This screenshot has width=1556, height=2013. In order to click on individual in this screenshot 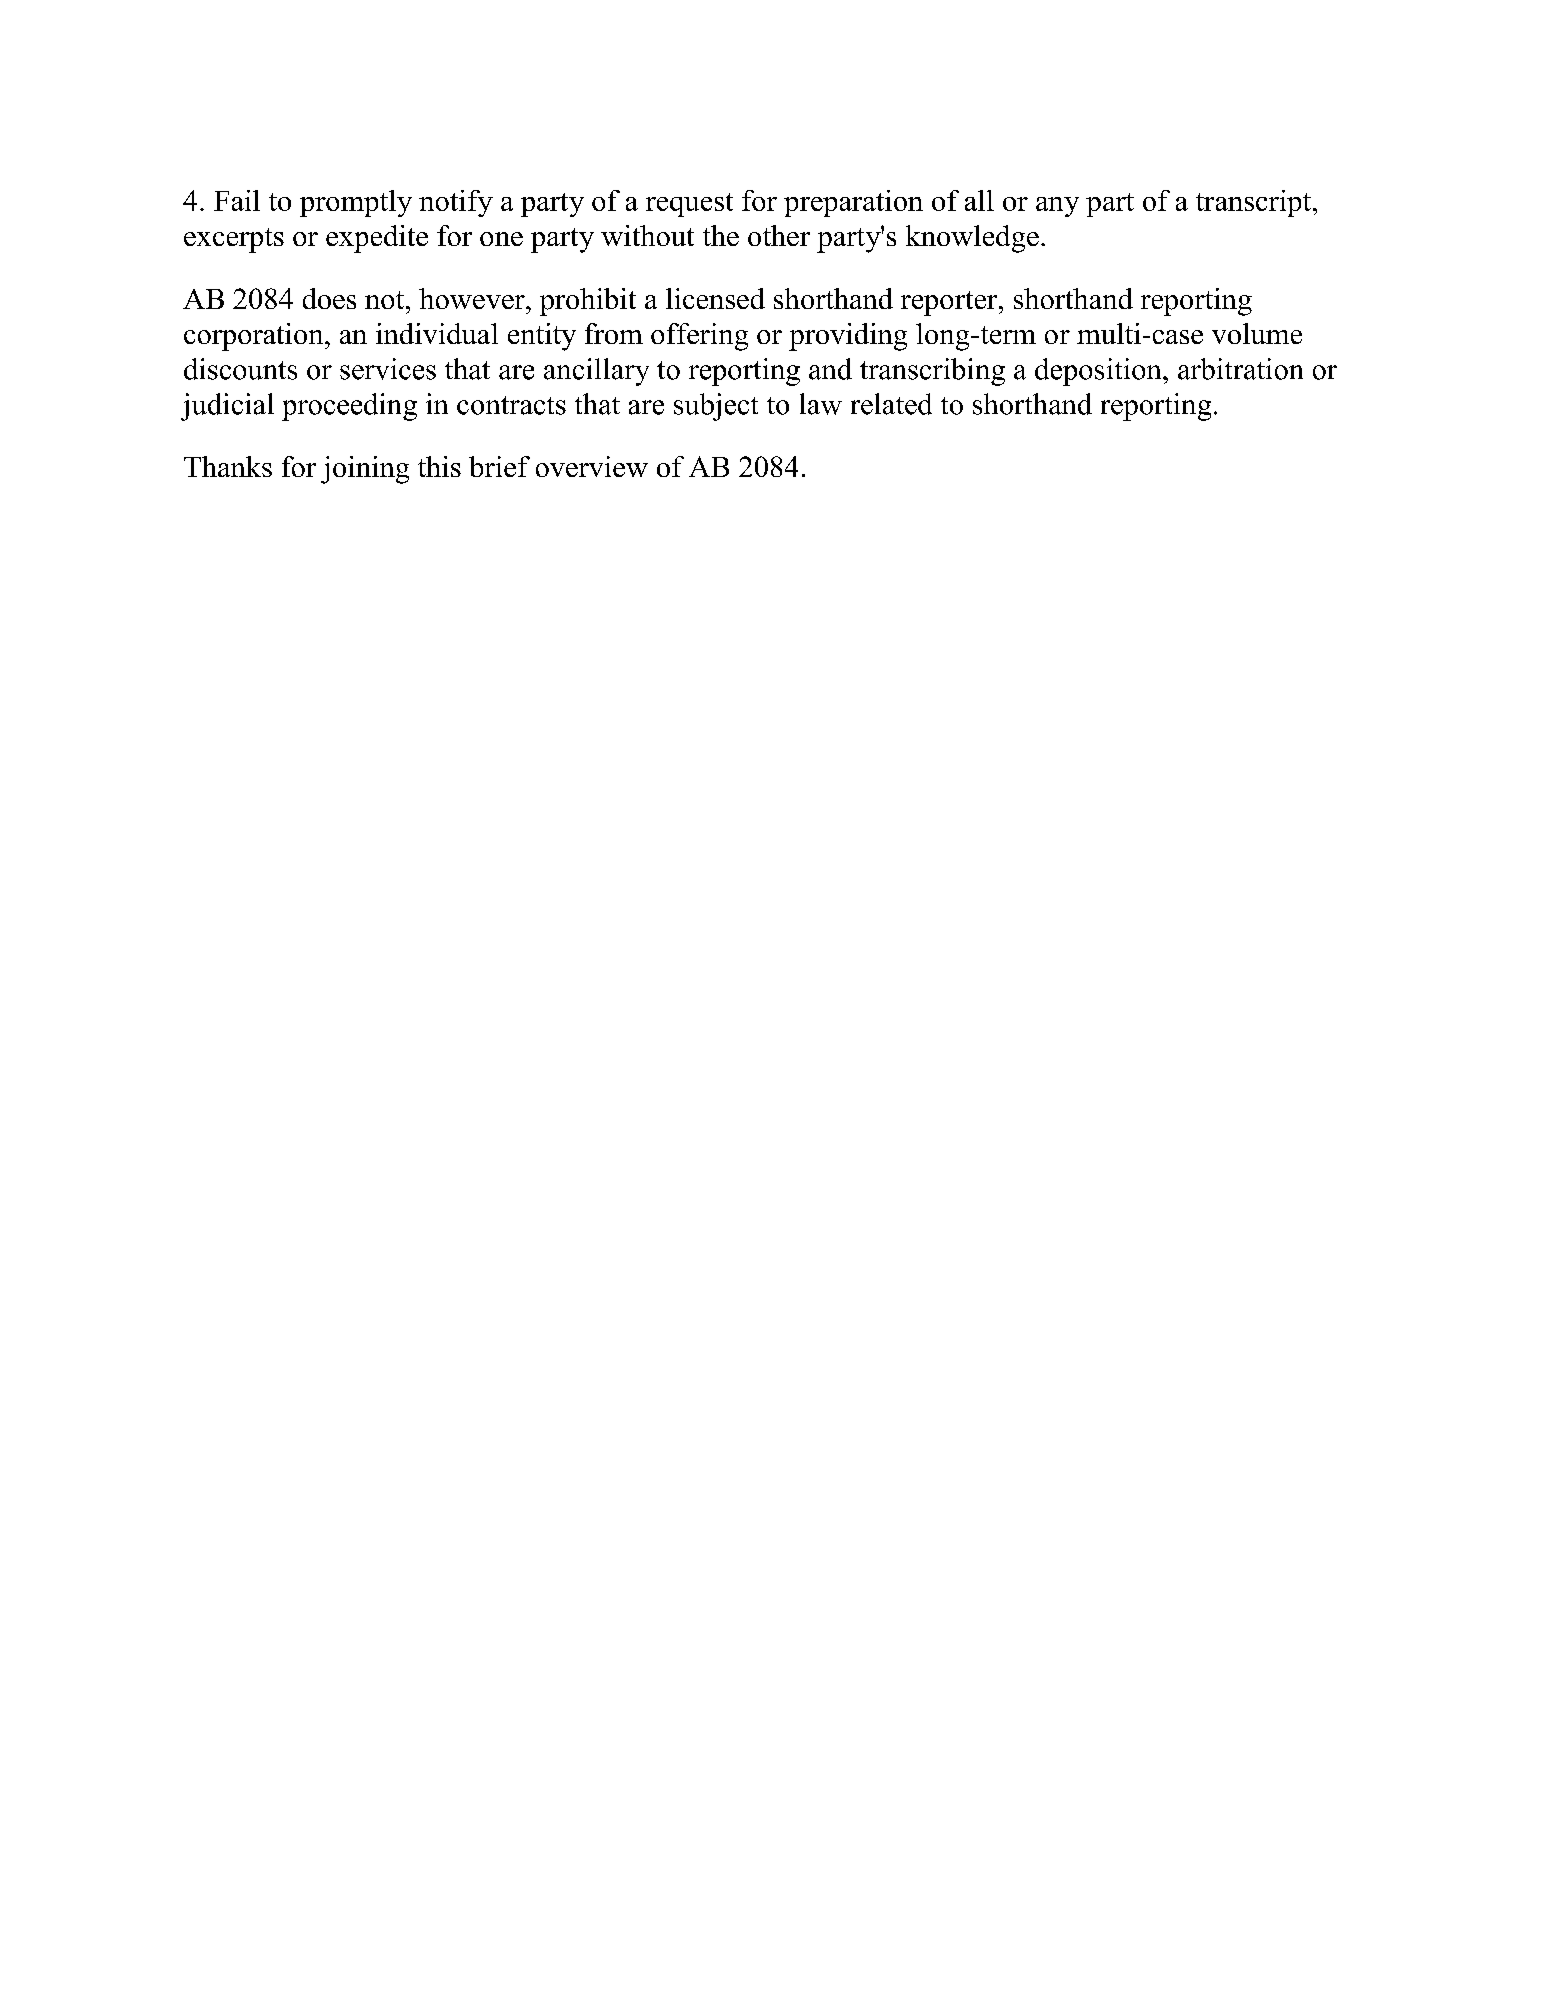, I will do `click(437, 333)`.
